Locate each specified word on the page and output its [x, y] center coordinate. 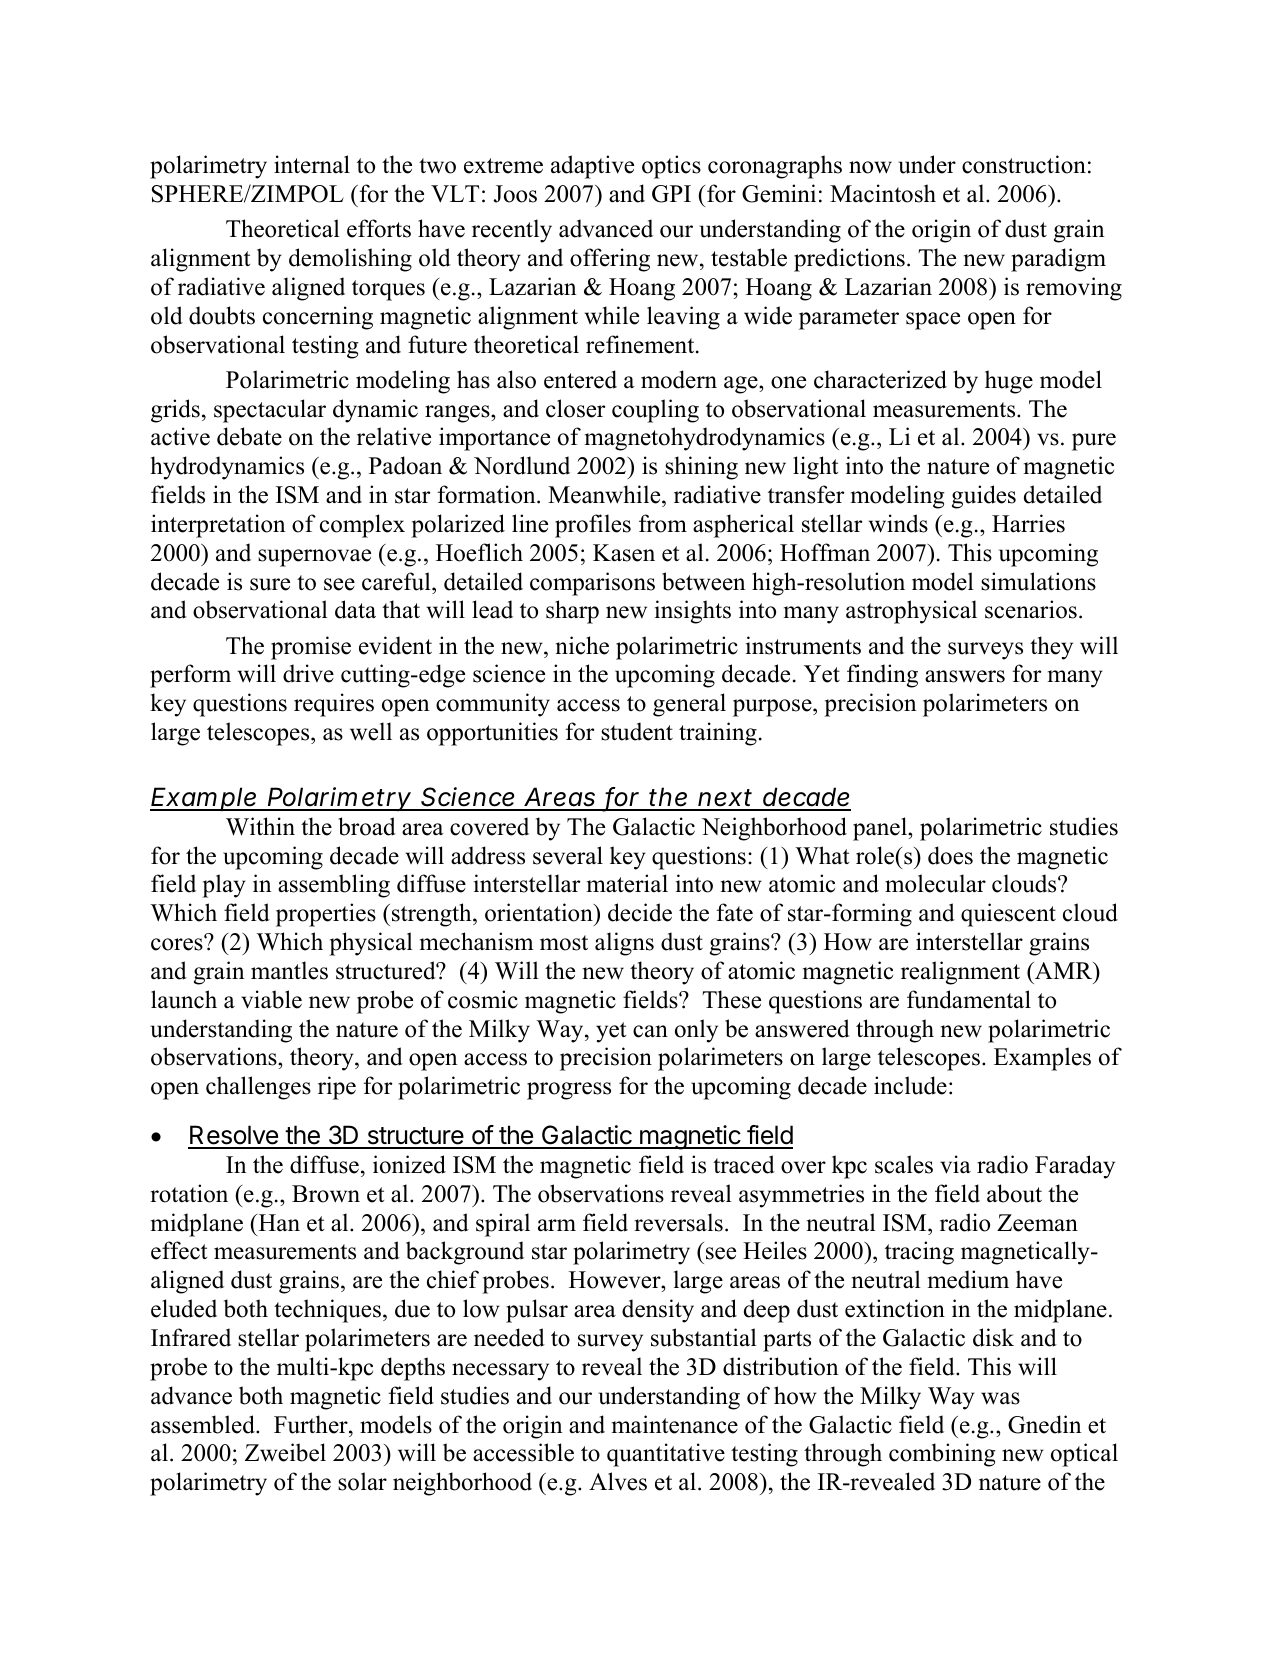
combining [942, 1455]
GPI [671, 194]
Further [312, 1424]
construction [1024, 164]
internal [312, 164]
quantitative [666, 1455]
